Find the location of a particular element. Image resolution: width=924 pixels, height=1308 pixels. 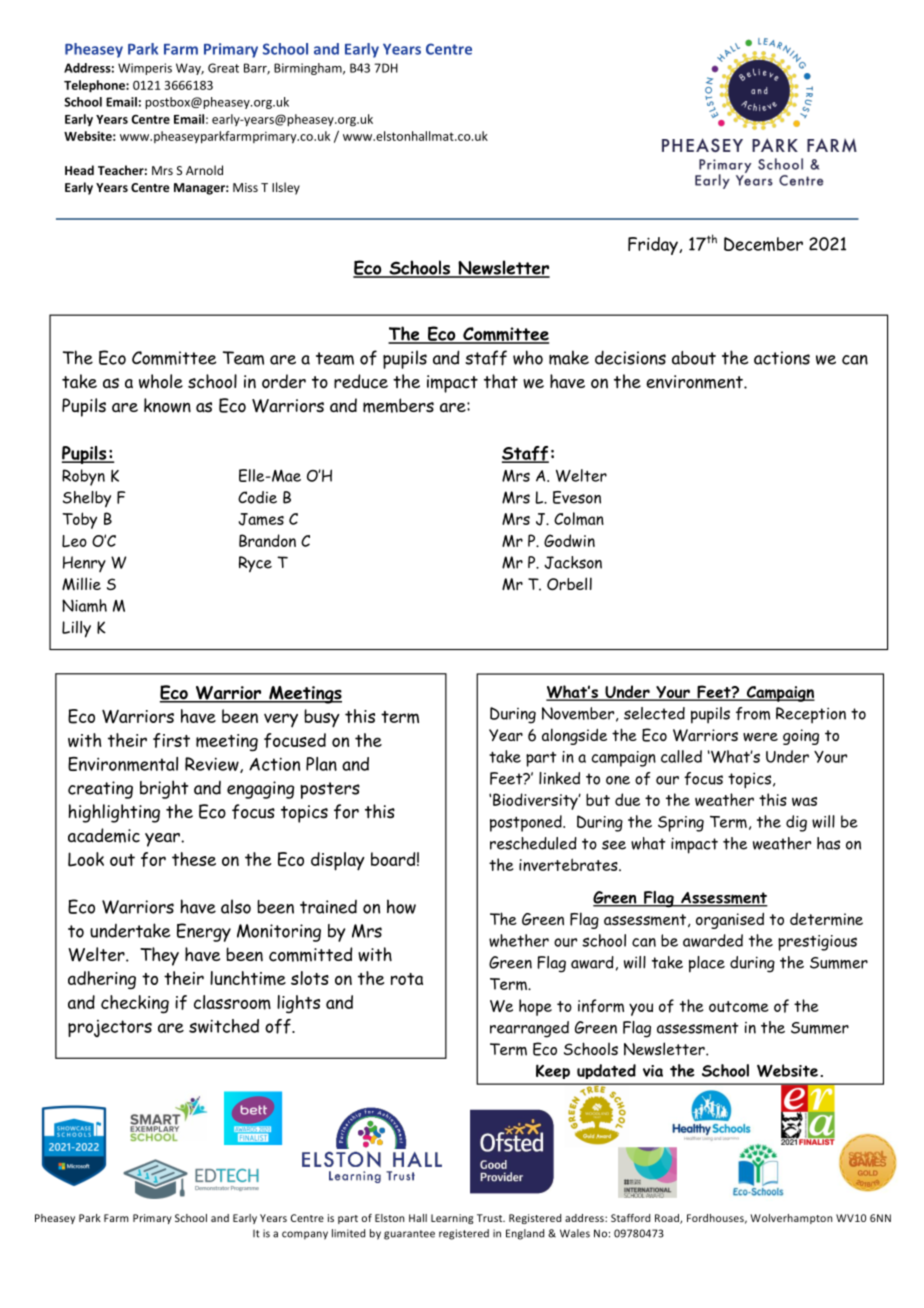

from is located at coordinates (753, 713).
